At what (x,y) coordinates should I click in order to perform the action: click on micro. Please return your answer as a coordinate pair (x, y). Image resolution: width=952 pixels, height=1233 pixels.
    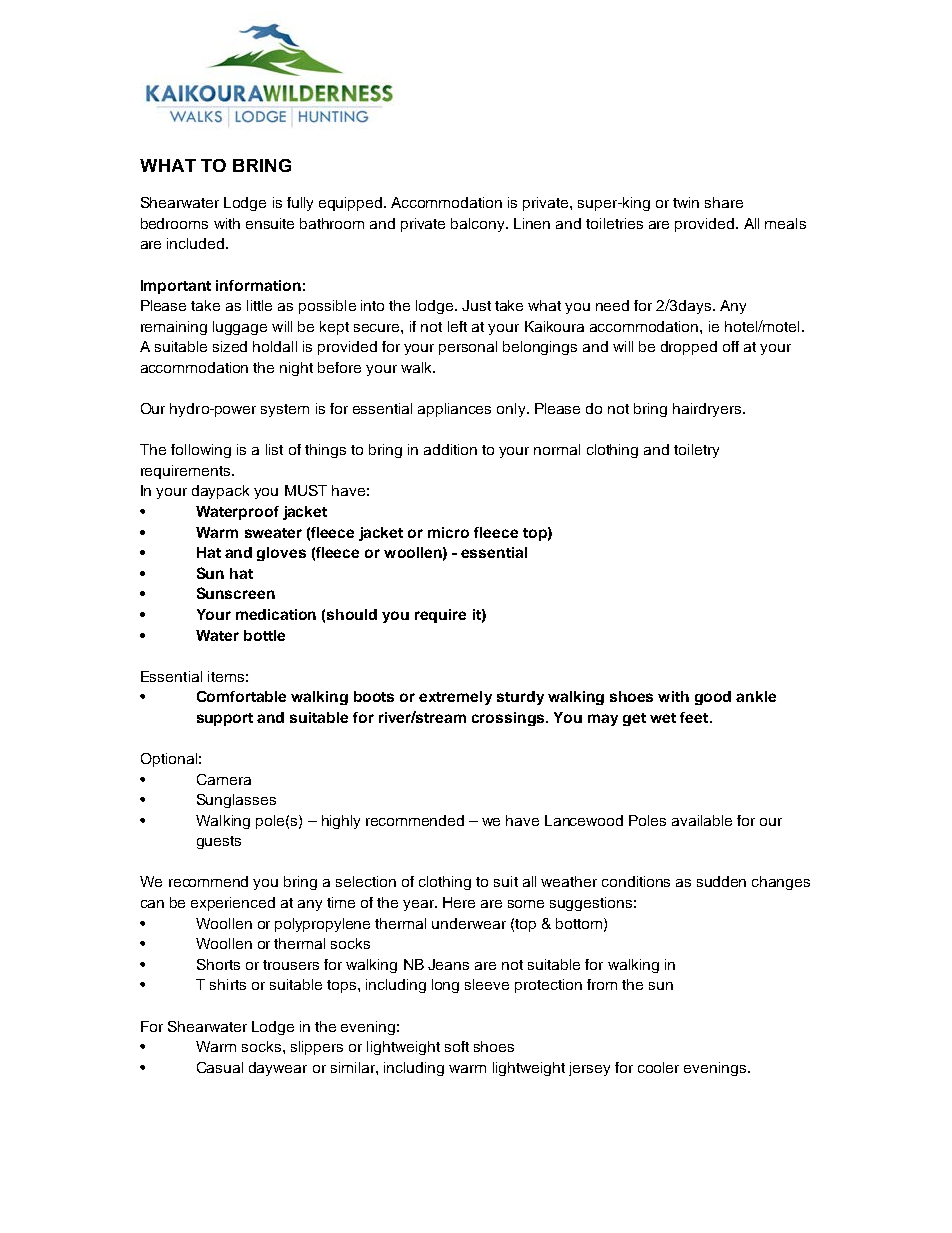
    Looking at the image, I should click on (448, 532).
